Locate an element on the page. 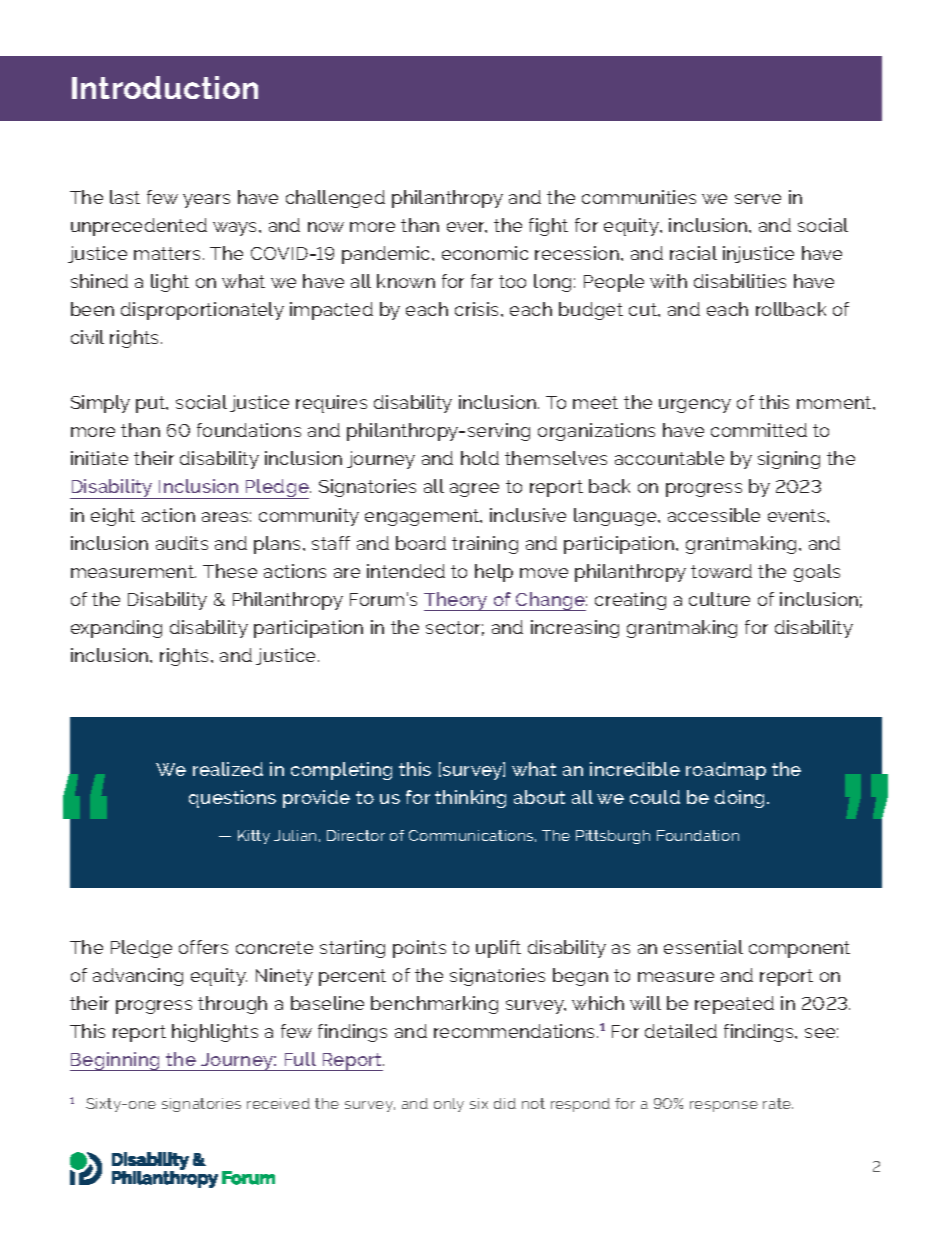 This document has height=1233, width=952. challenged is located at coordinates (335, 199).
